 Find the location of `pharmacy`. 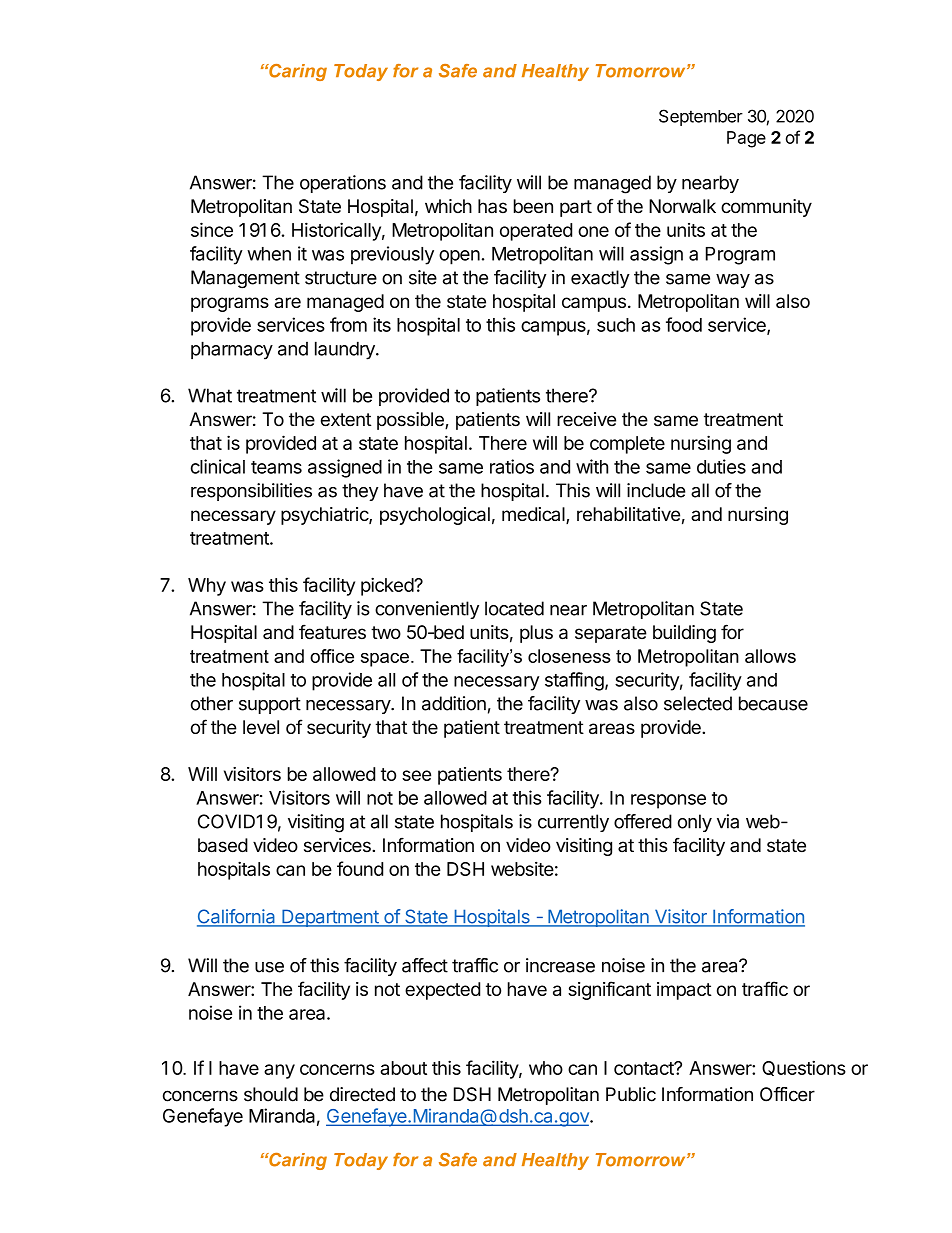

pharmacy is located at coordinates (232, 350).
